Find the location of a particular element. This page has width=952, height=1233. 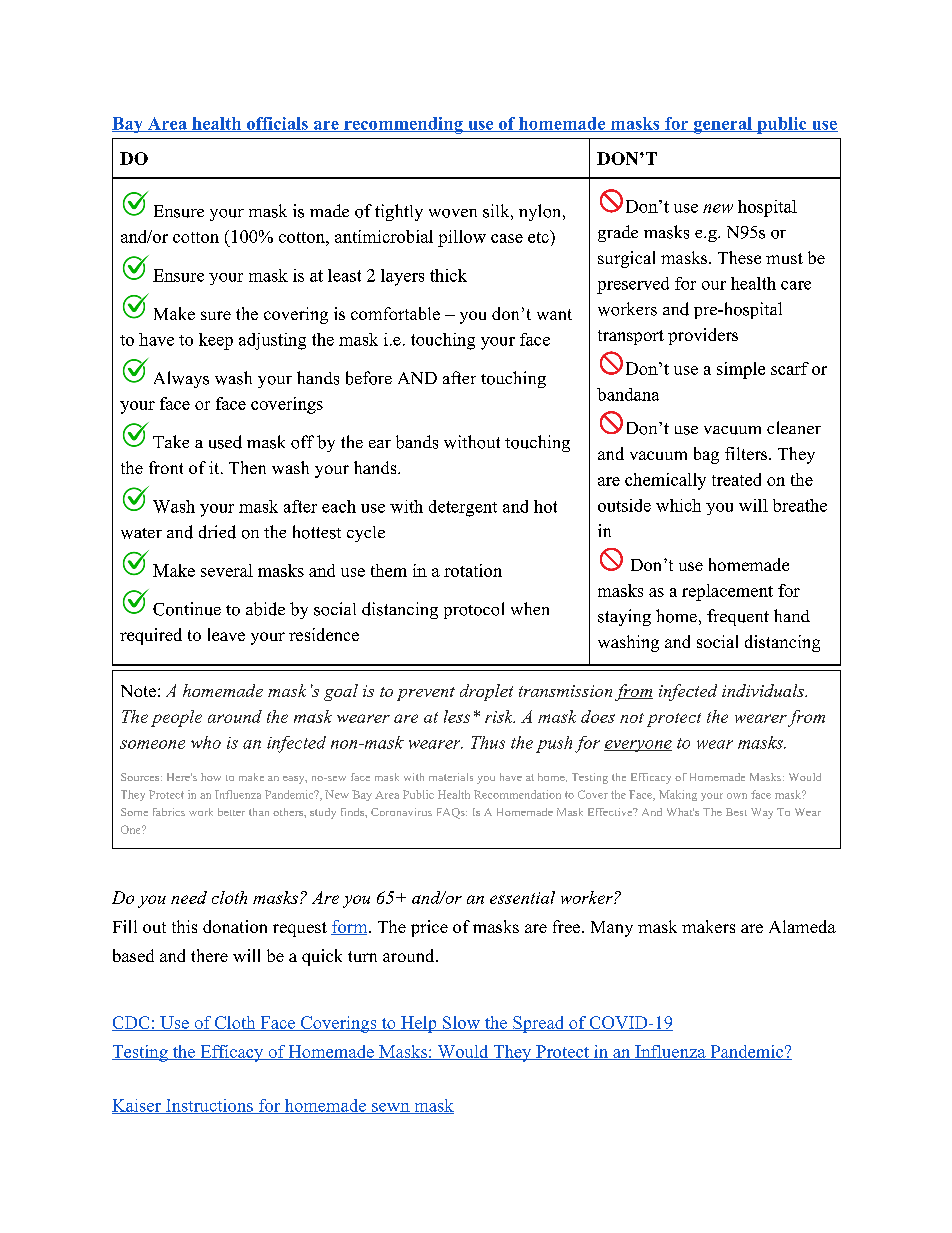

protocol is located at coordinates (474, 610).
